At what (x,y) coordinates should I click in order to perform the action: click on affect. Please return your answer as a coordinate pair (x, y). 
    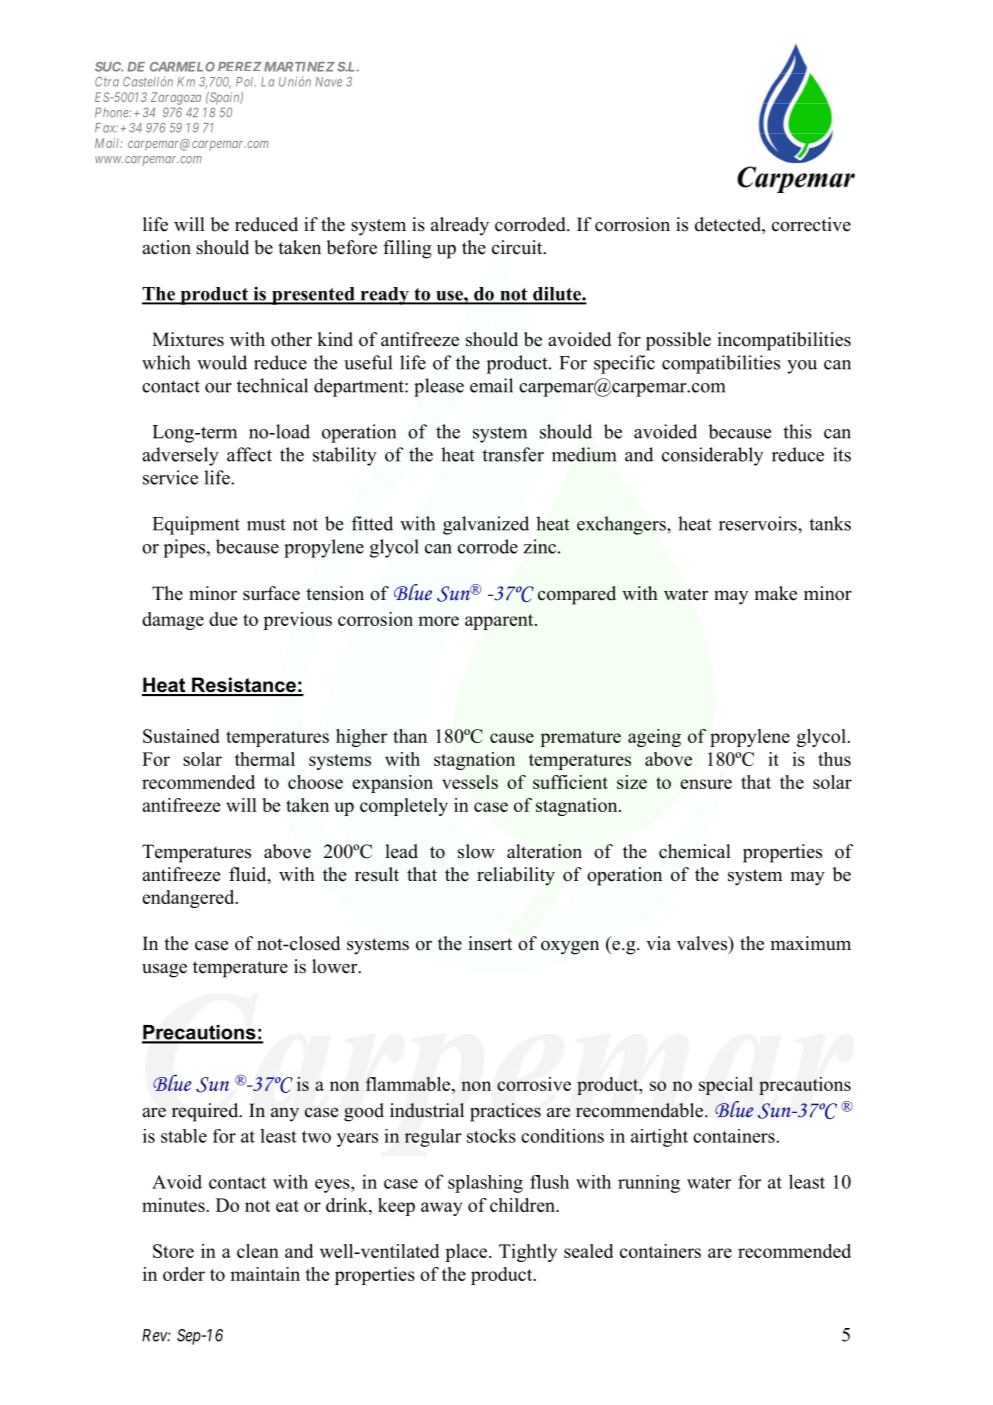
    Looking at the image, I should click on (249, 454).
